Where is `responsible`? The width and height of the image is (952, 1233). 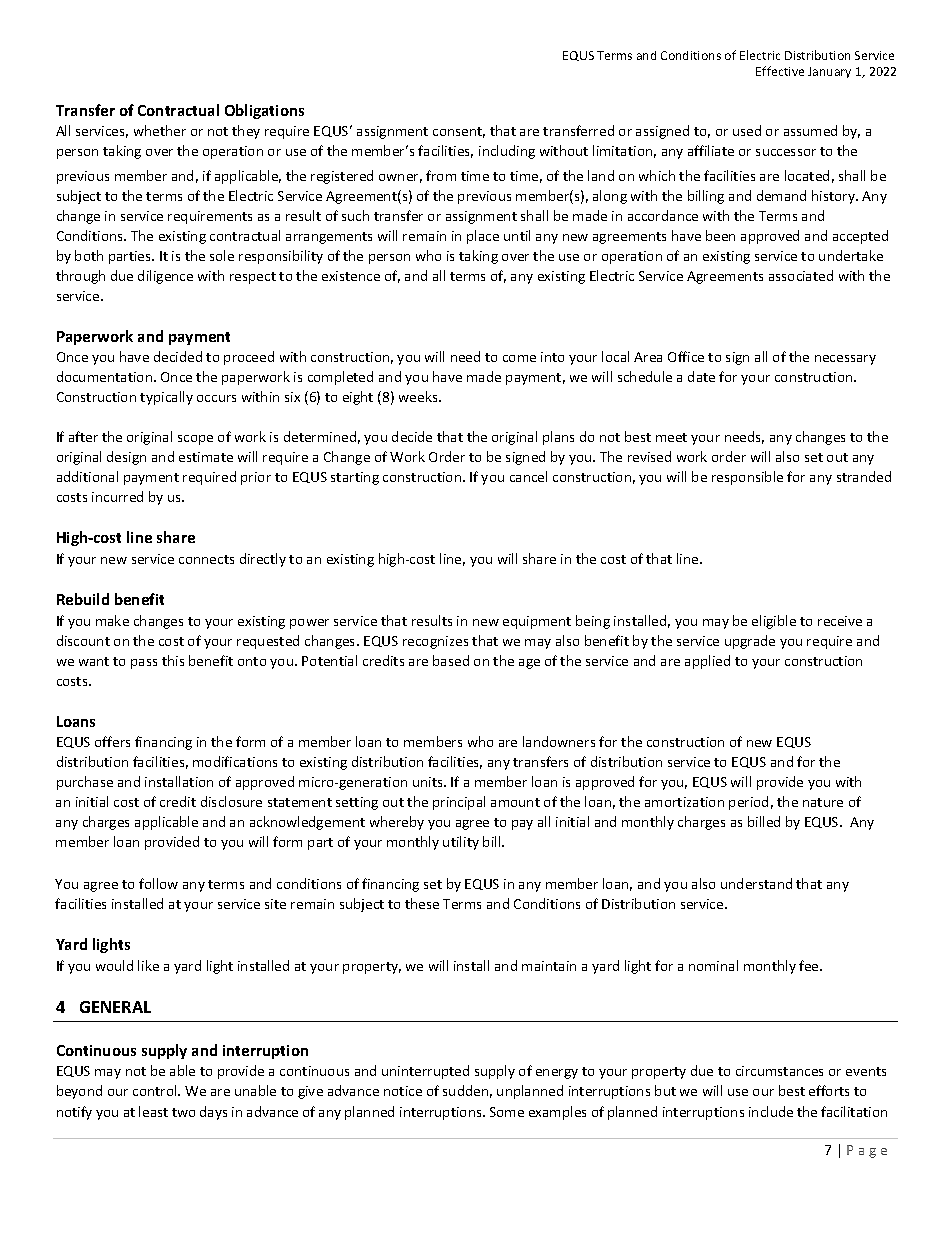
responsible is located at coordinates (747, 478).
